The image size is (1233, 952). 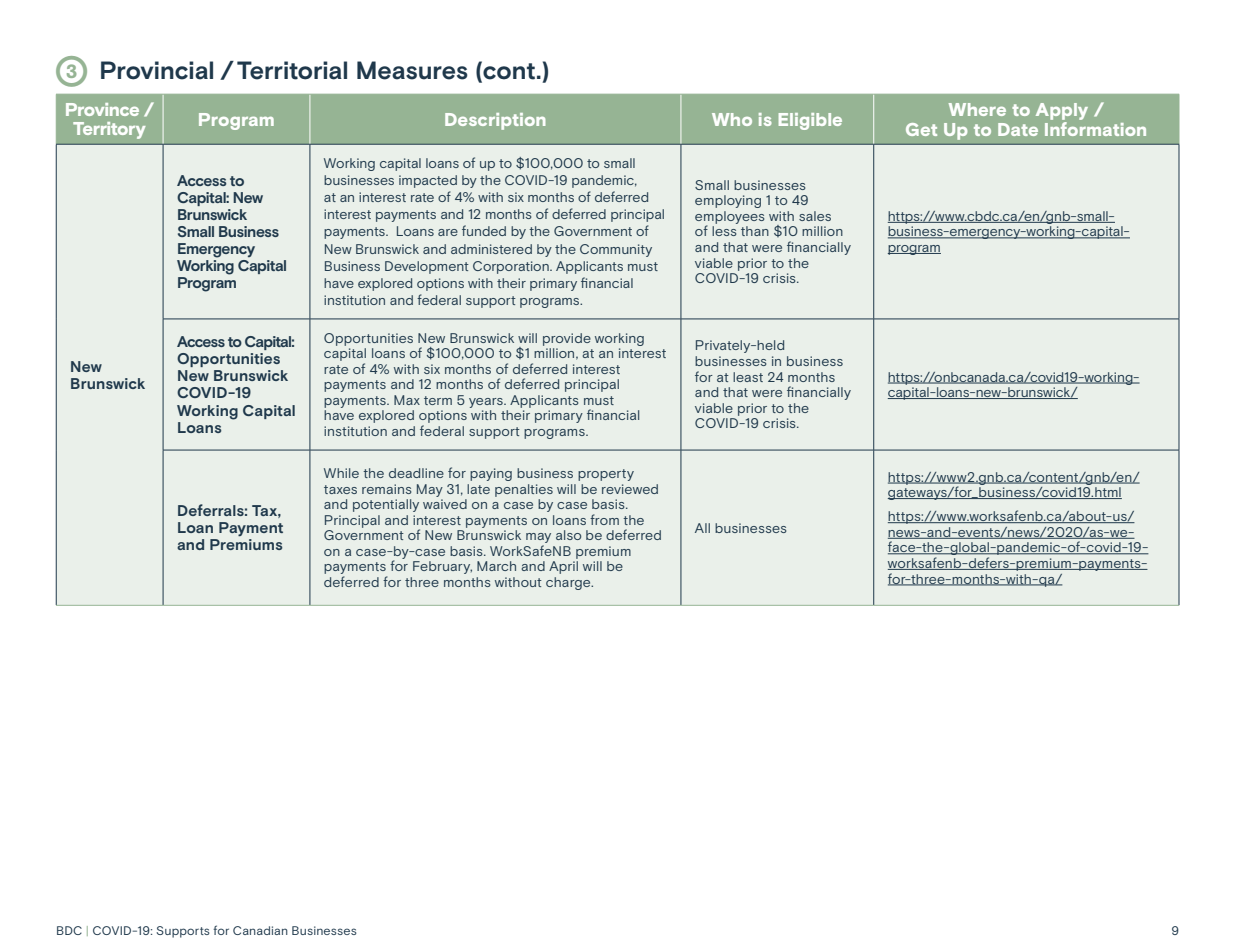 What do you see at coordinates (340, 489) in the screenshot?
I see `taxes` at bounding box center [340, 489].
